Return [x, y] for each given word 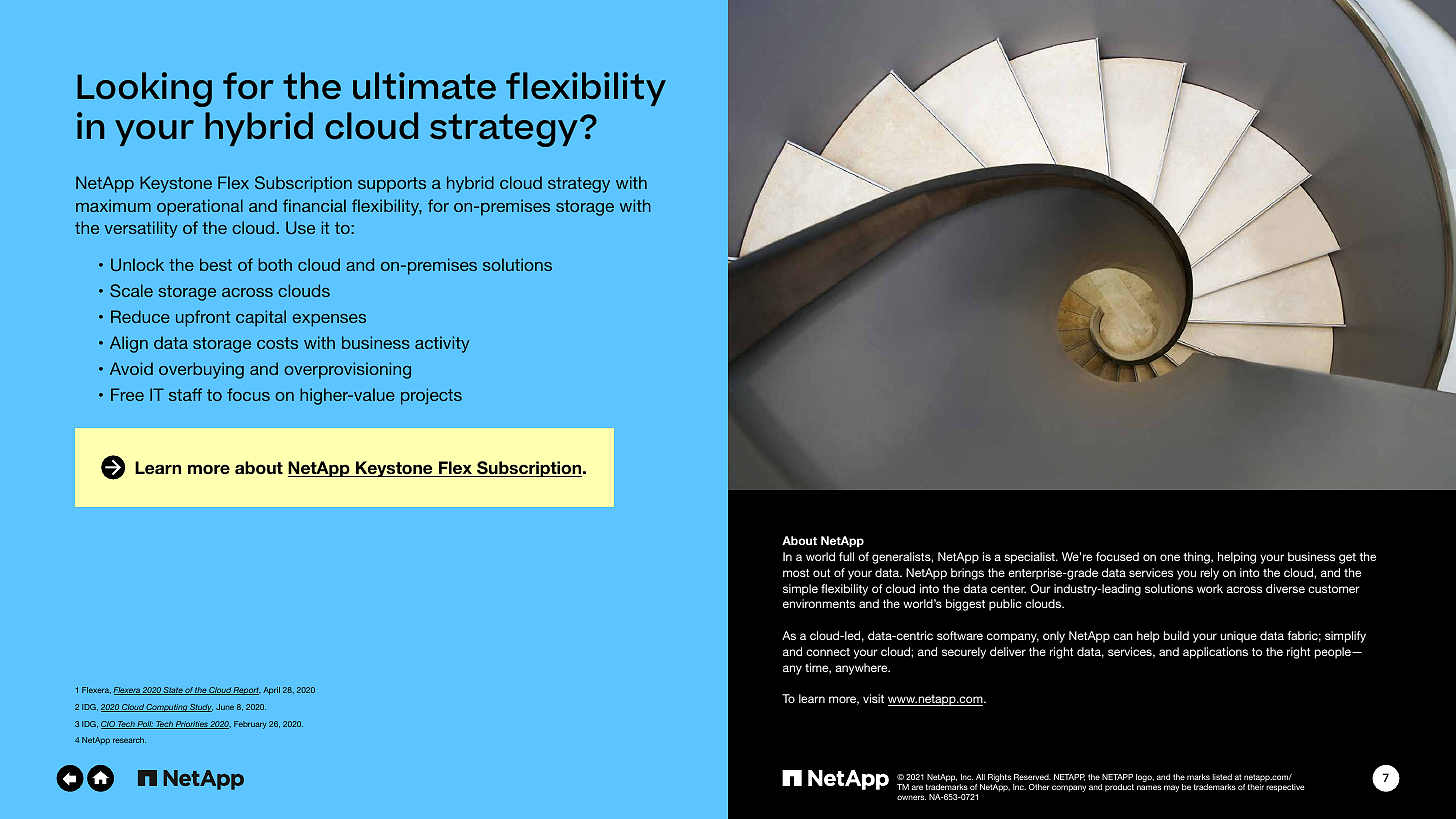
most [796, 573]
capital [261, 318]
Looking [144, 89]
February [250, 725]
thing [1197, 558]
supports [392, 185]
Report [246, 691]
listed [1222, 777]
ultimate [424, 86]
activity [442, 344]
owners [911, 797]
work [1210, 588]
